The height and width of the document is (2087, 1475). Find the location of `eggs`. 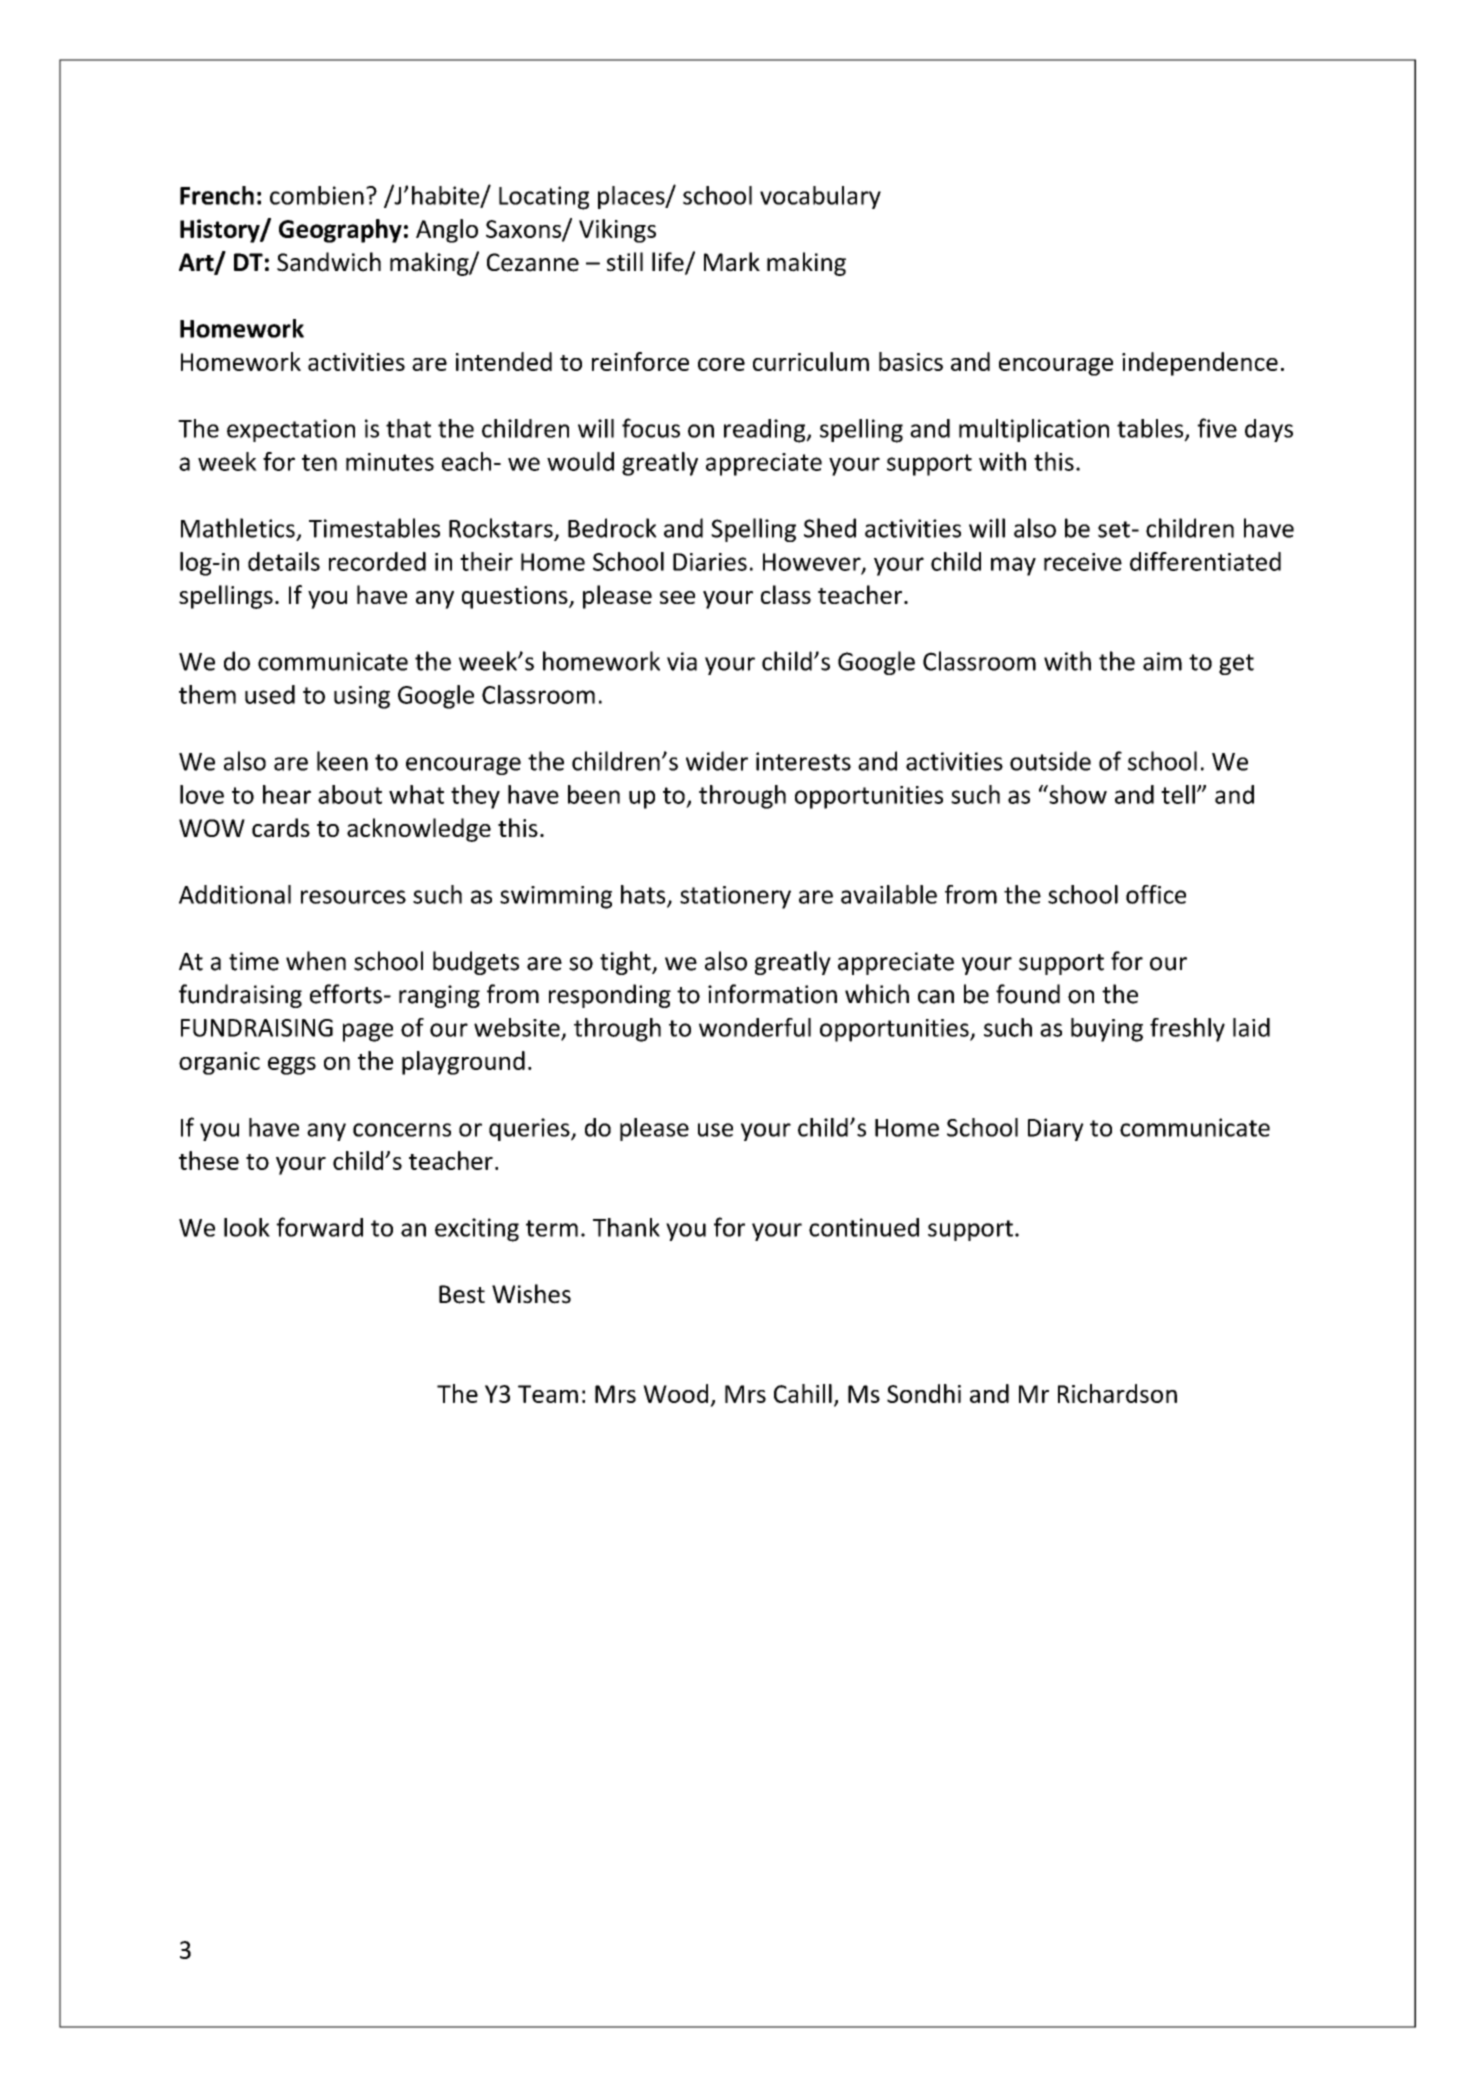

eggs is located at coordinates (292, 1066).
